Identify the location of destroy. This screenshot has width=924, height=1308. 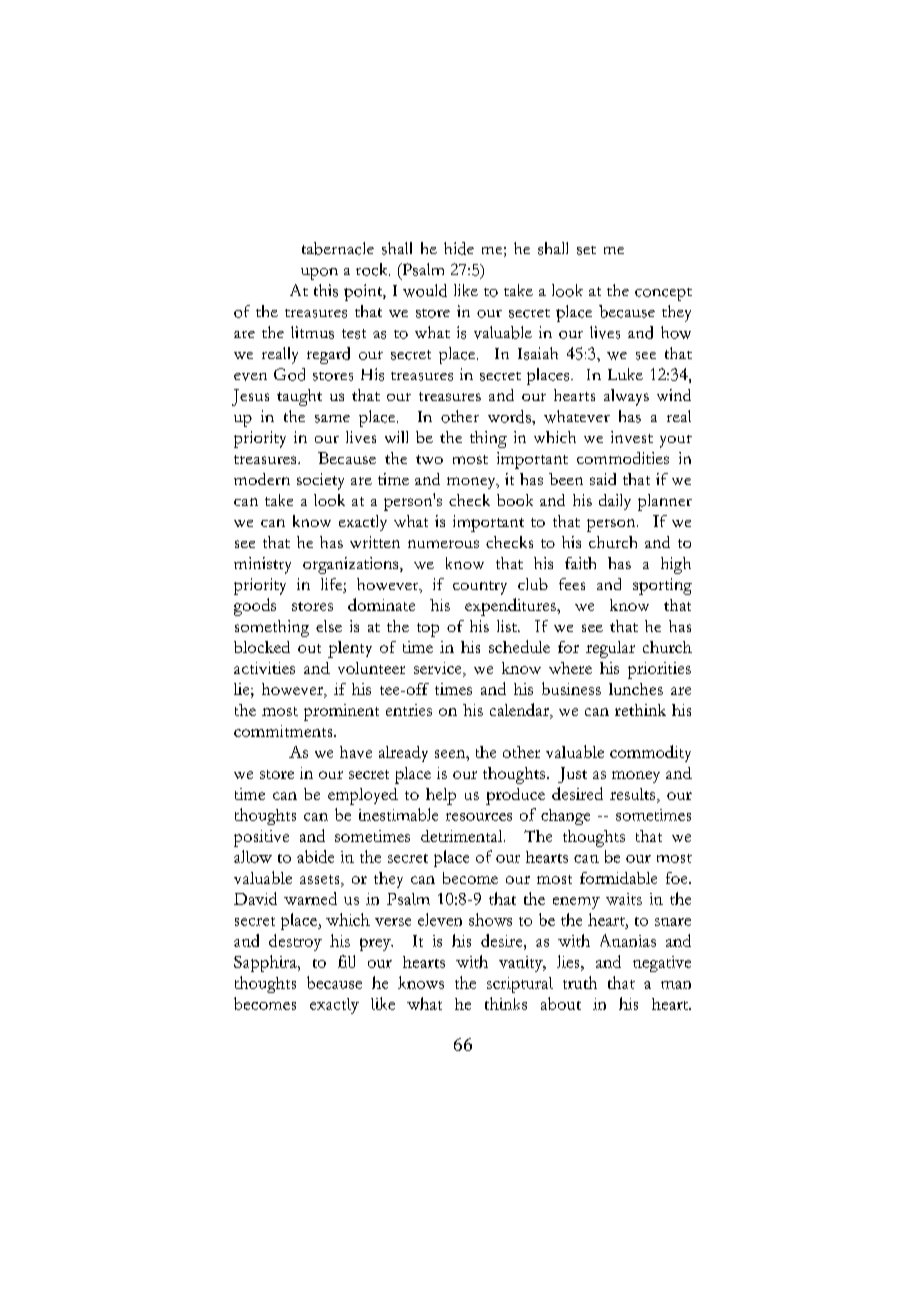
(295, 942).
